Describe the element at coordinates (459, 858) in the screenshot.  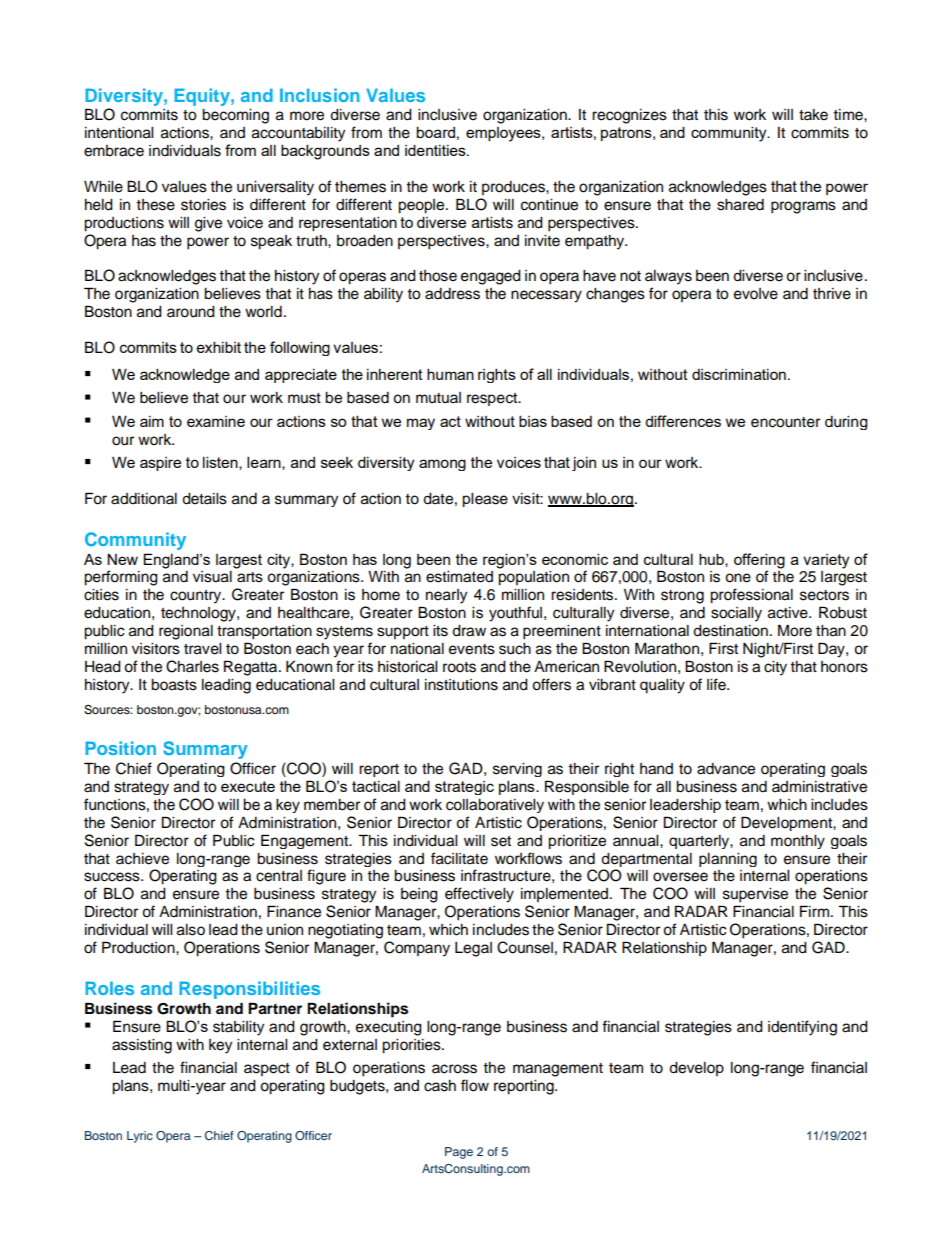
I see `facilitate` at that location.
